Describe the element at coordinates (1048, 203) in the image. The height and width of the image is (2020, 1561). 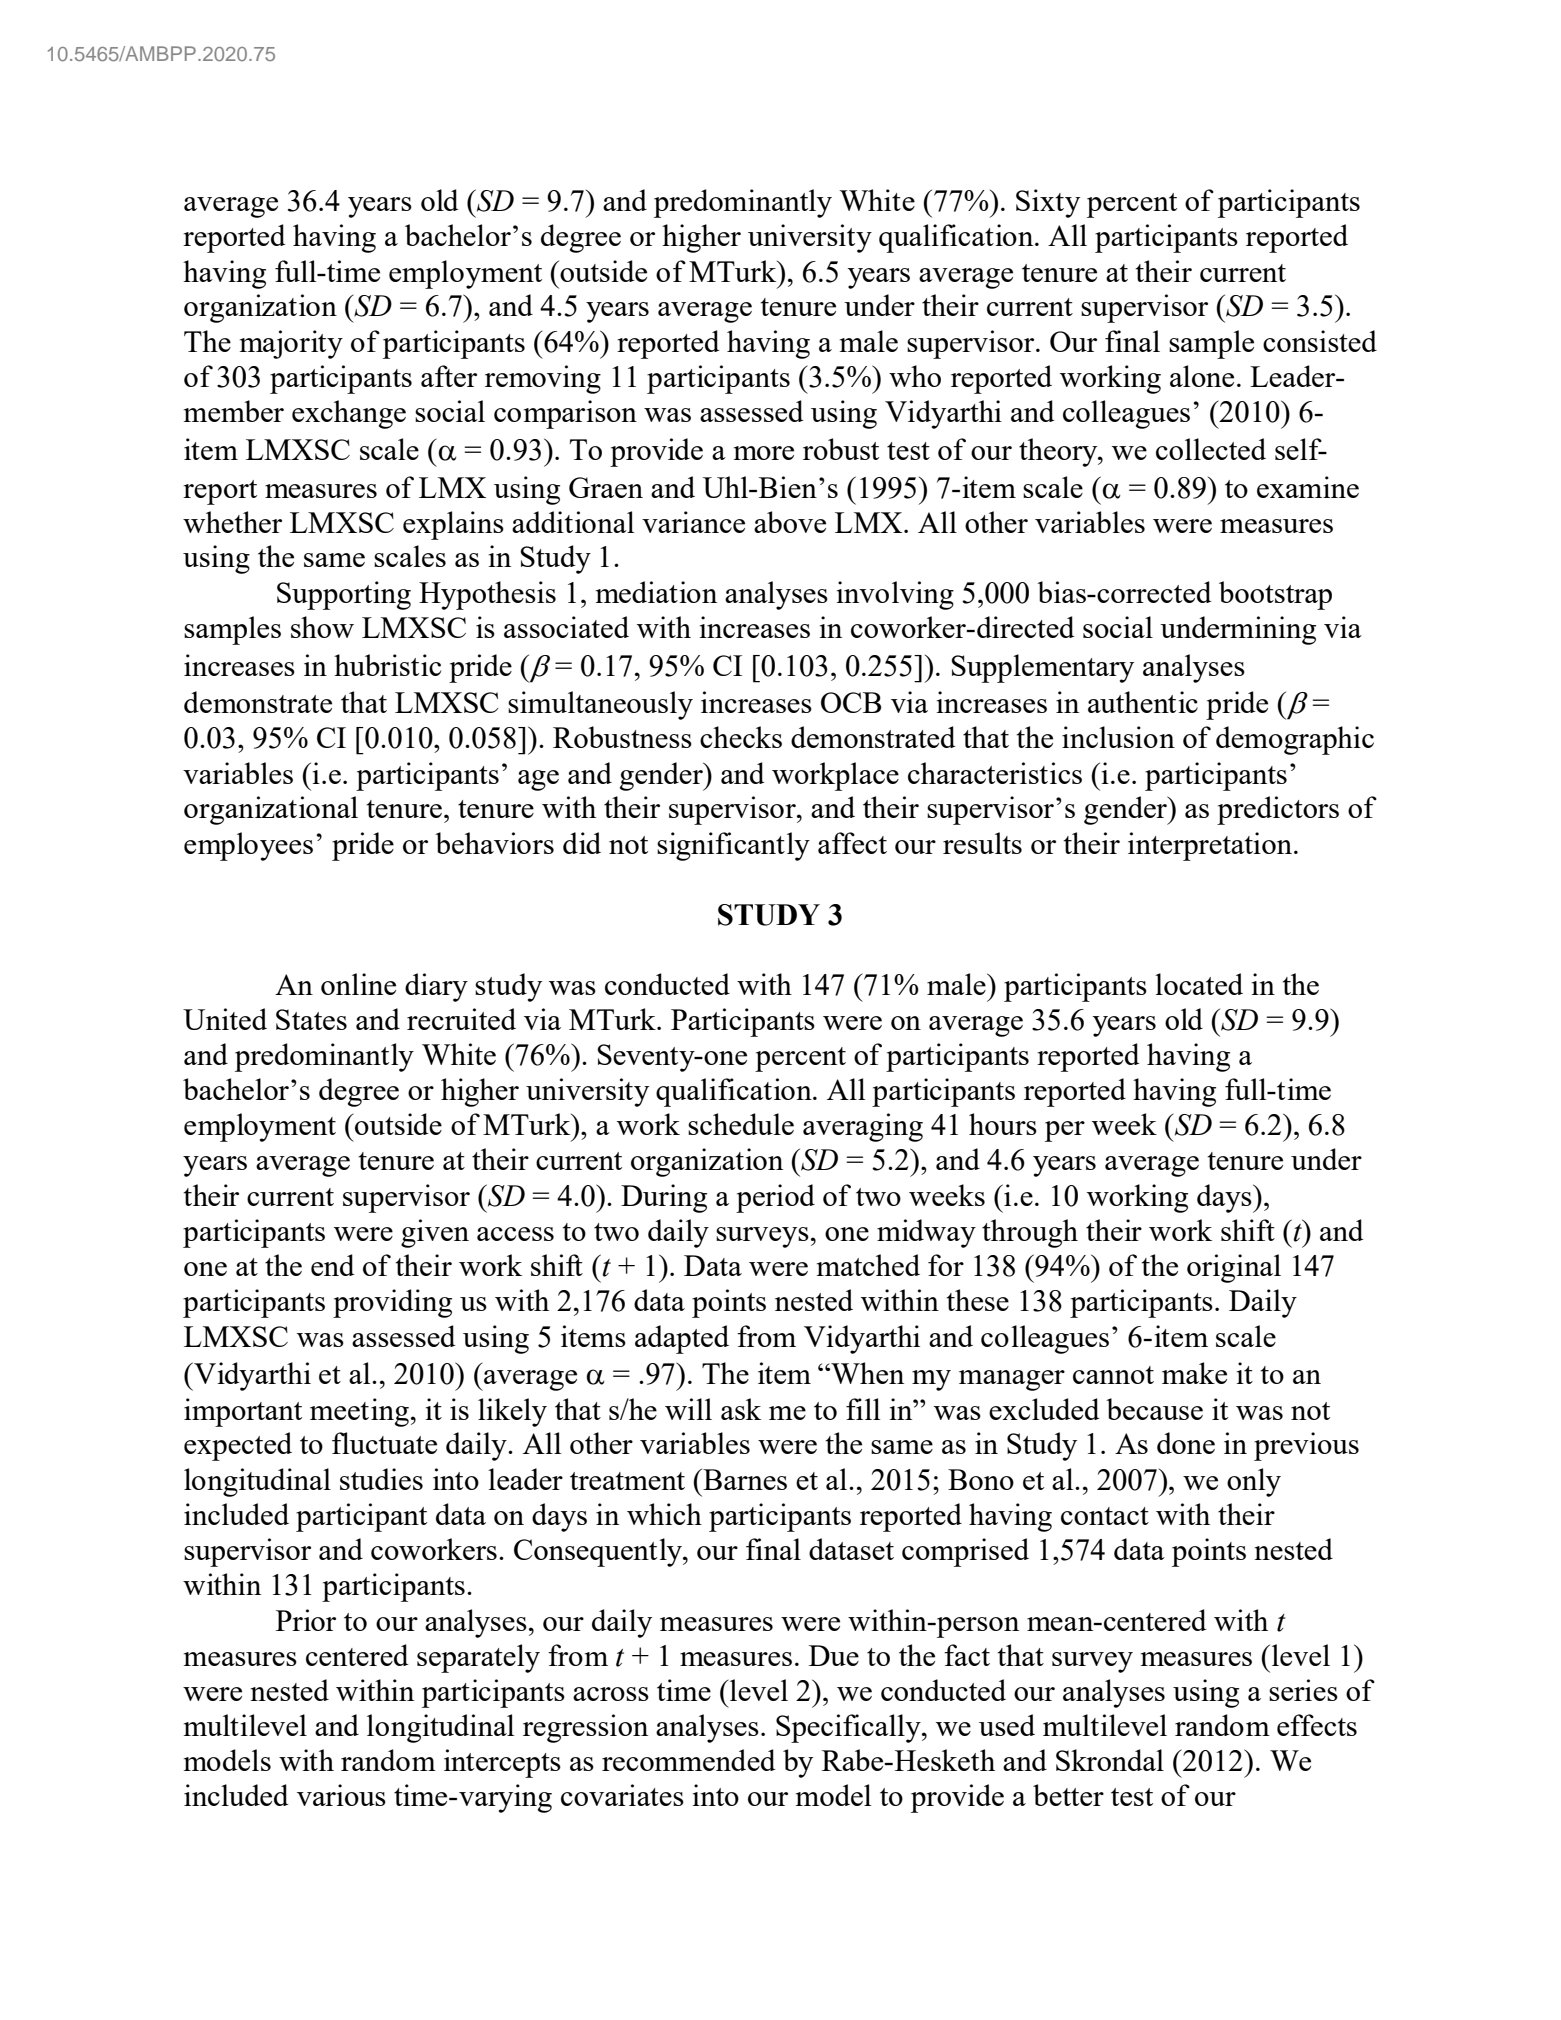
I see `Sixty` at that location.
